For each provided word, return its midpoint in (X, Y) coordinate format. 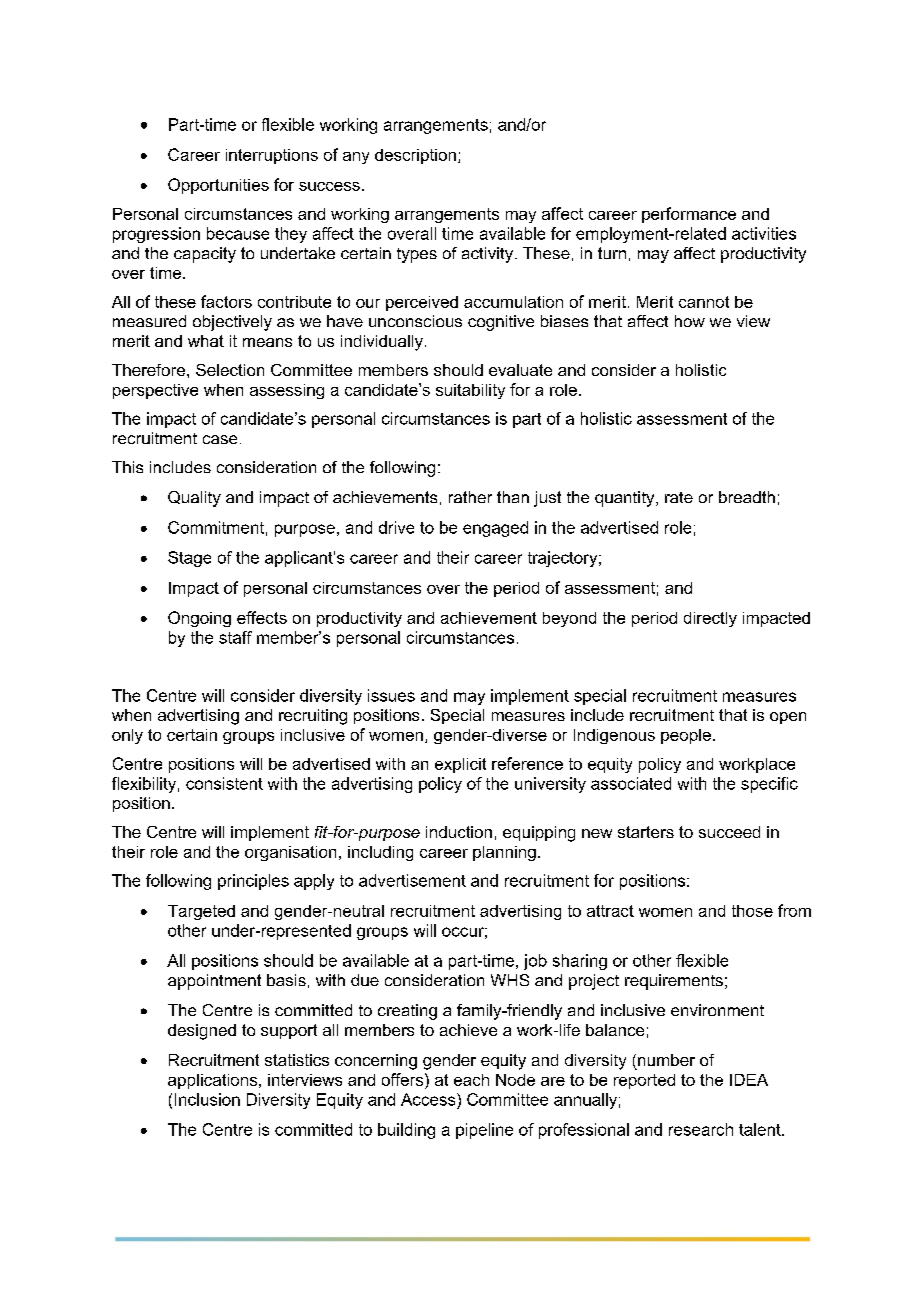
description (415, 156)
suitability (470, 391)
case (220, 439)
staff (235, 637)
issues (391, 695)
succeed (729, 832)
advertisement (412, 880)
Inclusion (207, 1099)
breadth (747, 497)
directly (710, 619)
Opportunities (218, 186)
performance (689, 215)
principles (253, 882)
